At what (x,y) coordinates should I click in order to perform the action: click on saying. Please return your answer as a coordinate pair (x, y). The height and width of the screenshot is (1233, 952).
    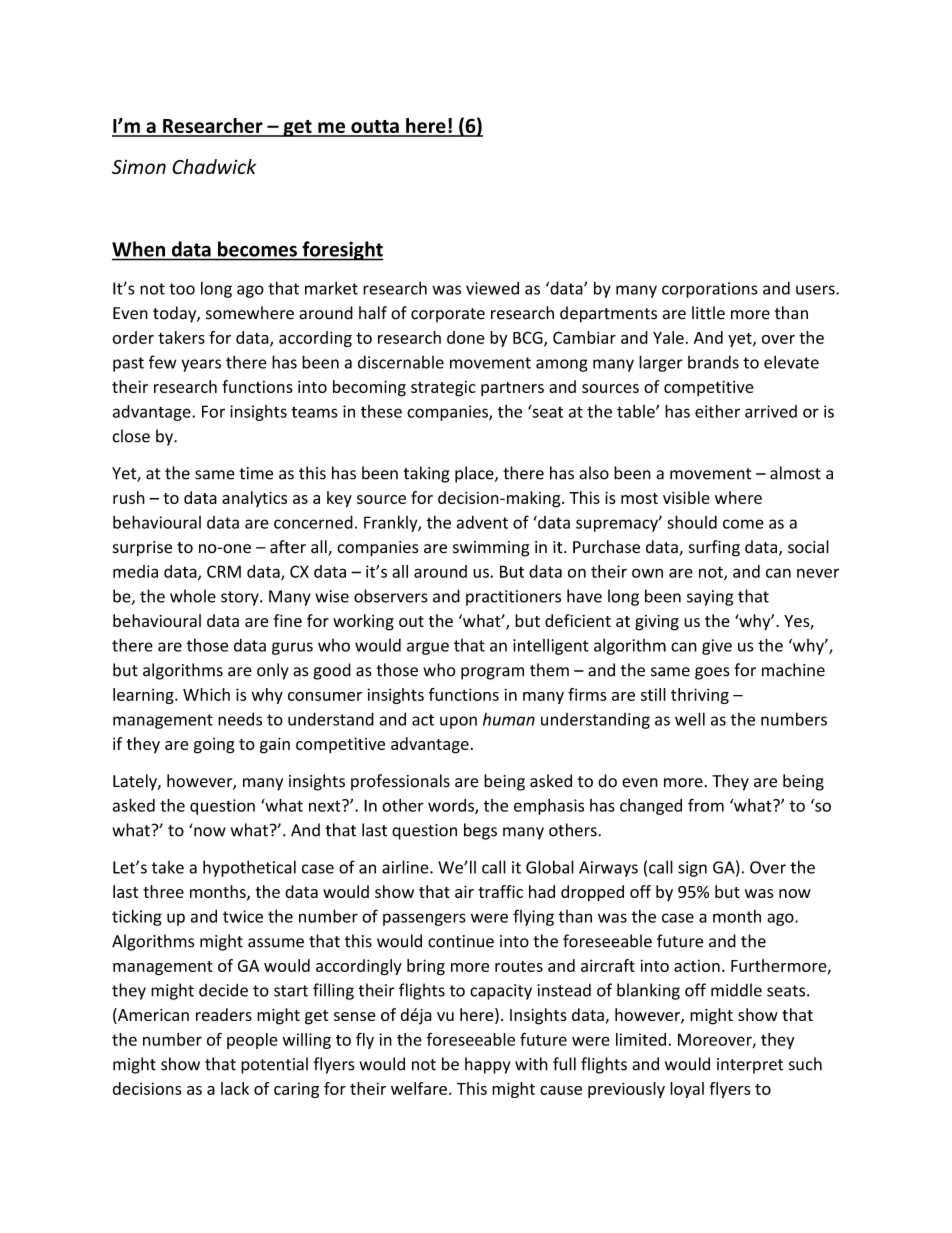
    Looking at the image, I should click on (710, 598).
